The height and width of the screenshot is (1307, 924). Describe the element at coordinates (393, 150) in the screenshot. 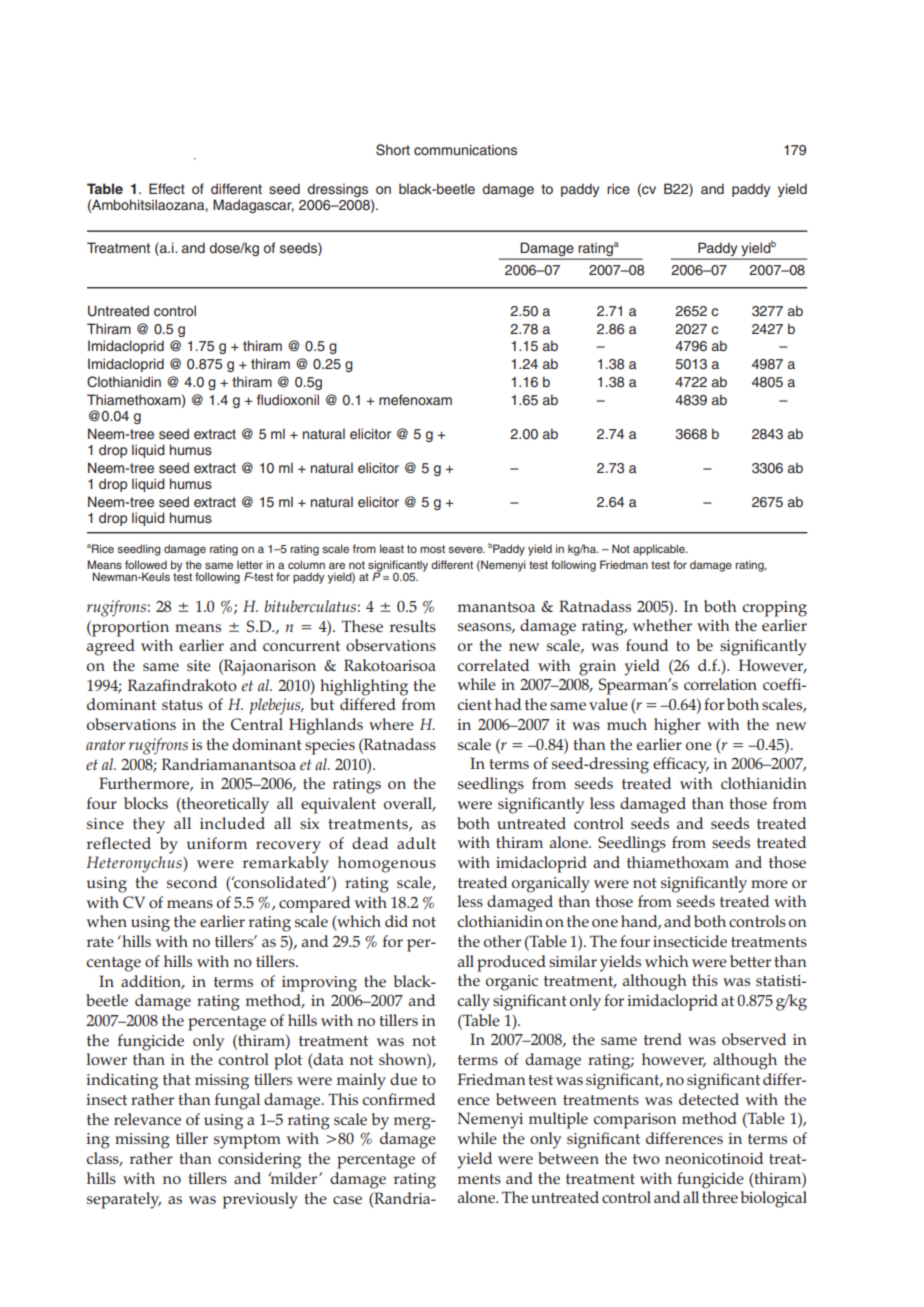

I see `Short` at that location.
